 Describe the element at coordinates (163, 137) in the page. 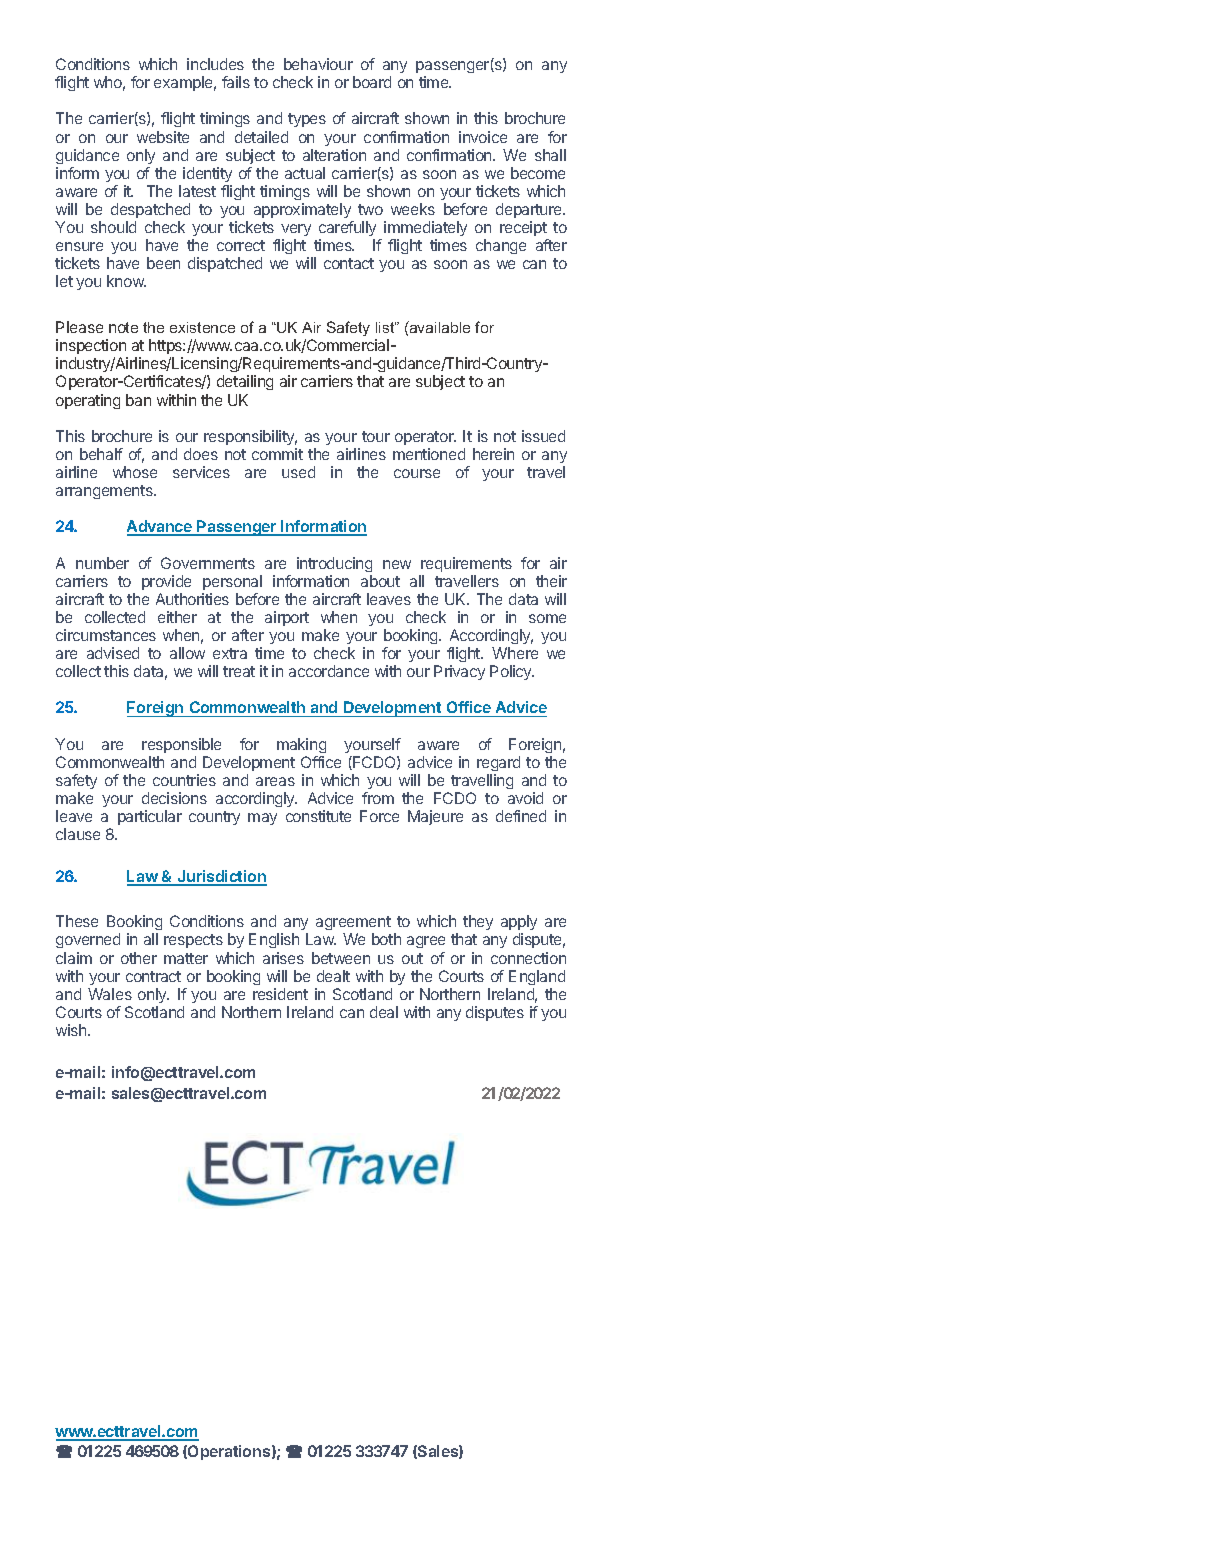

I see `website` at that location.
